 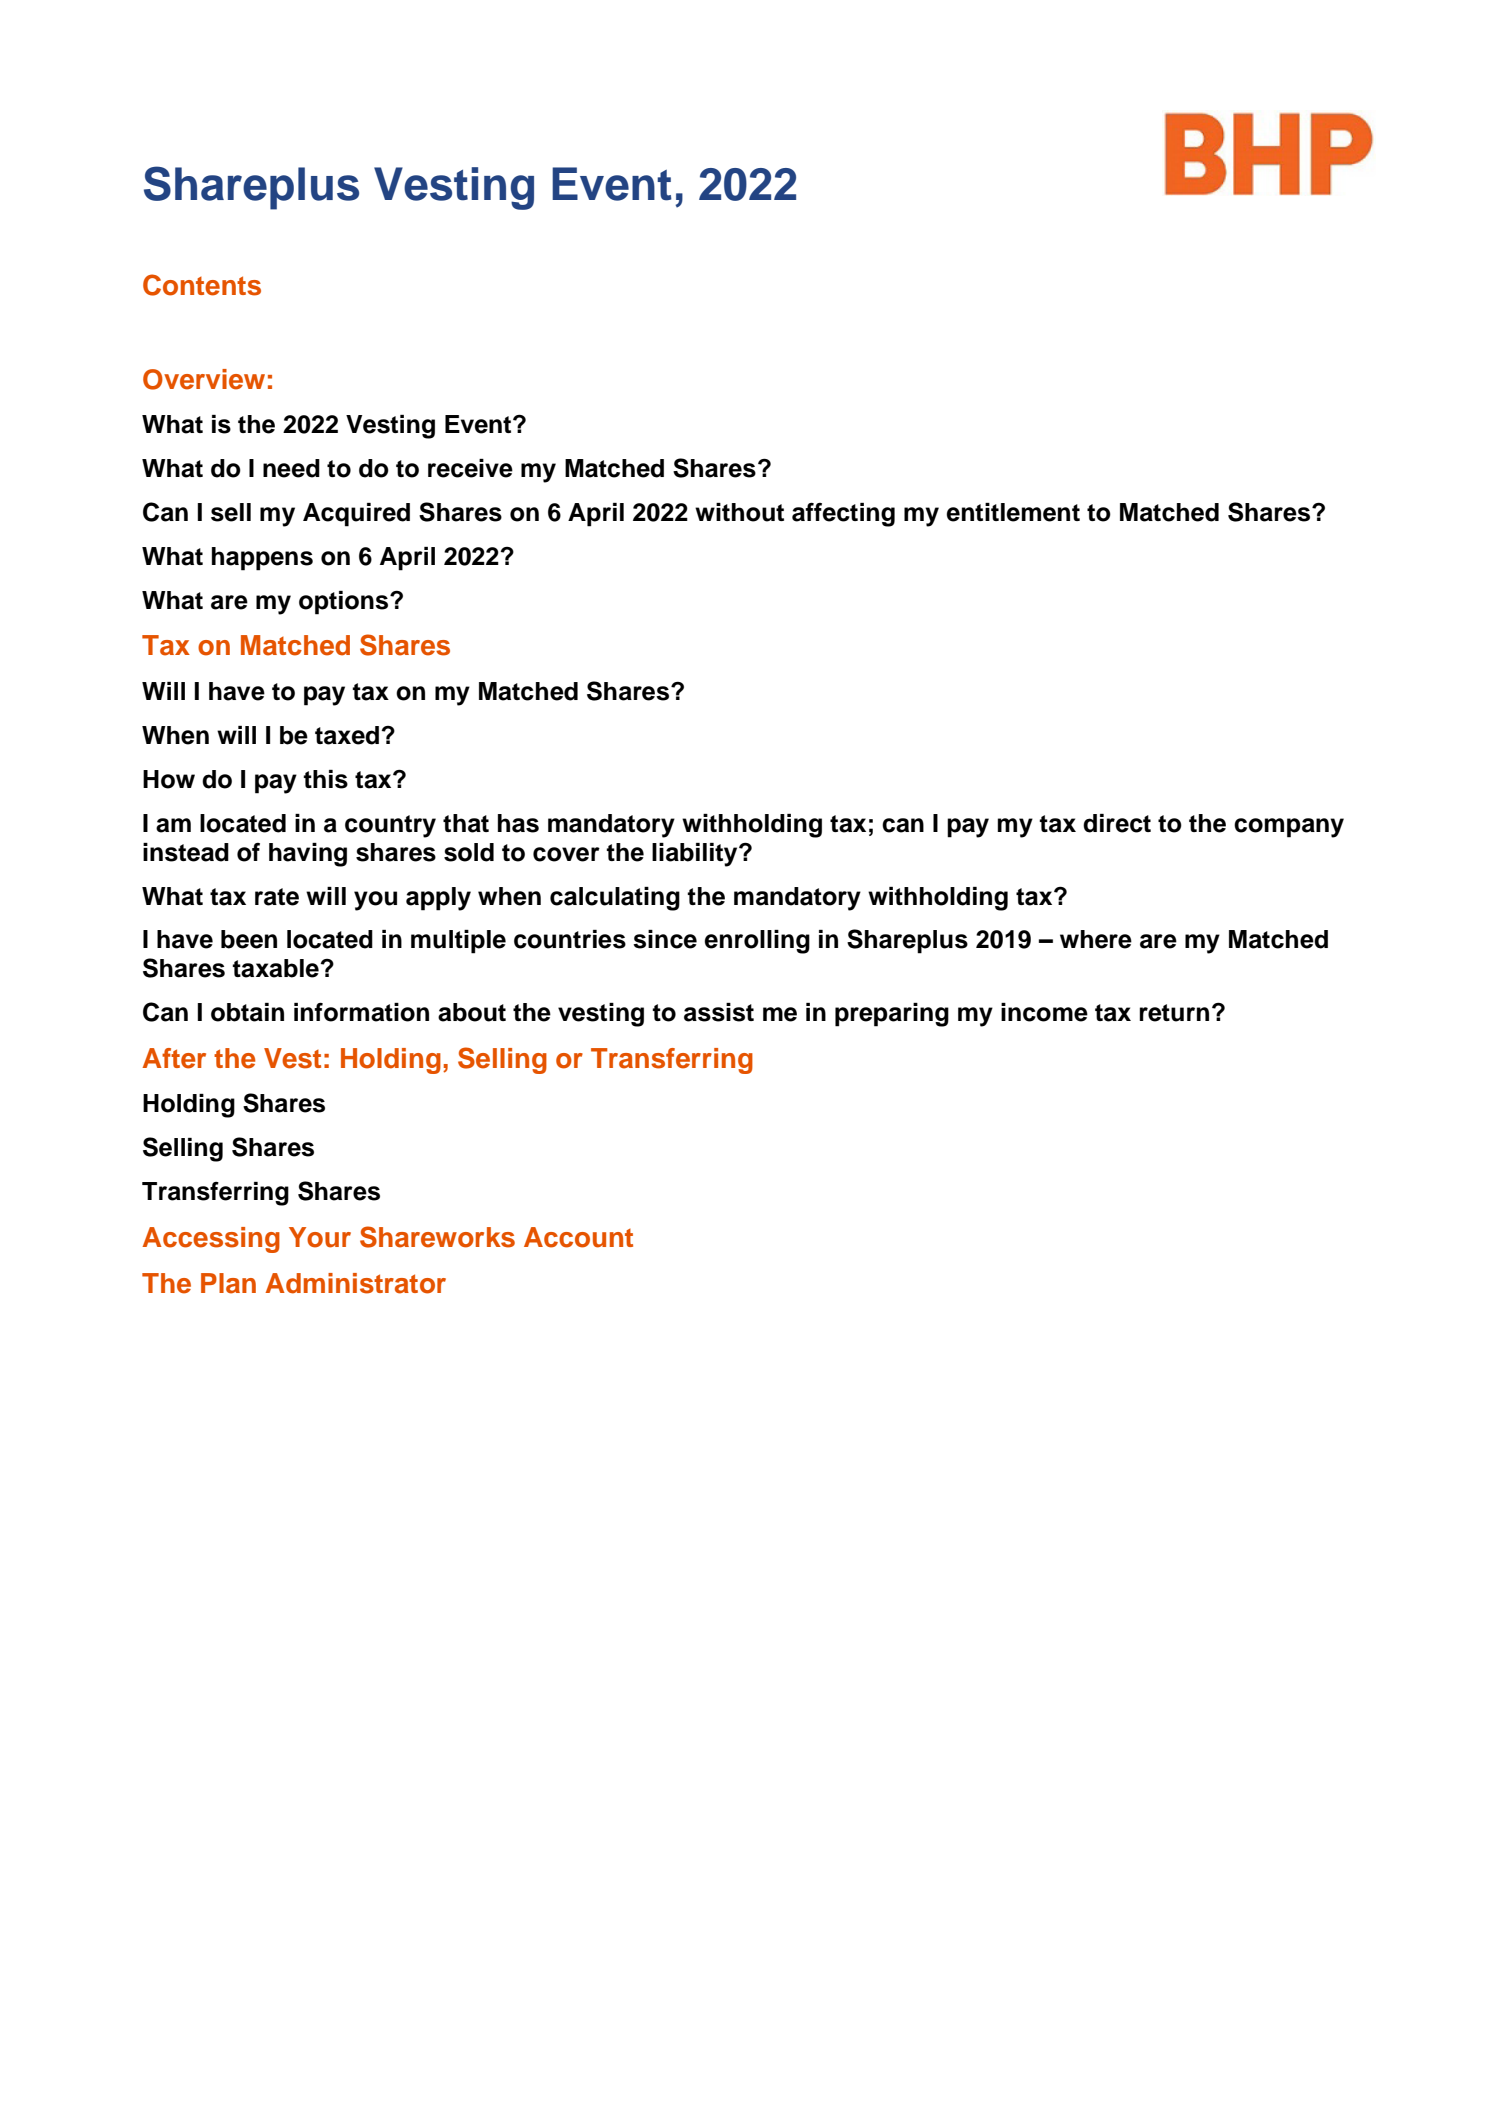 What do you see at coordinates (262, 559) in the page?
I see `happens` at bounding box center [262, 559].
